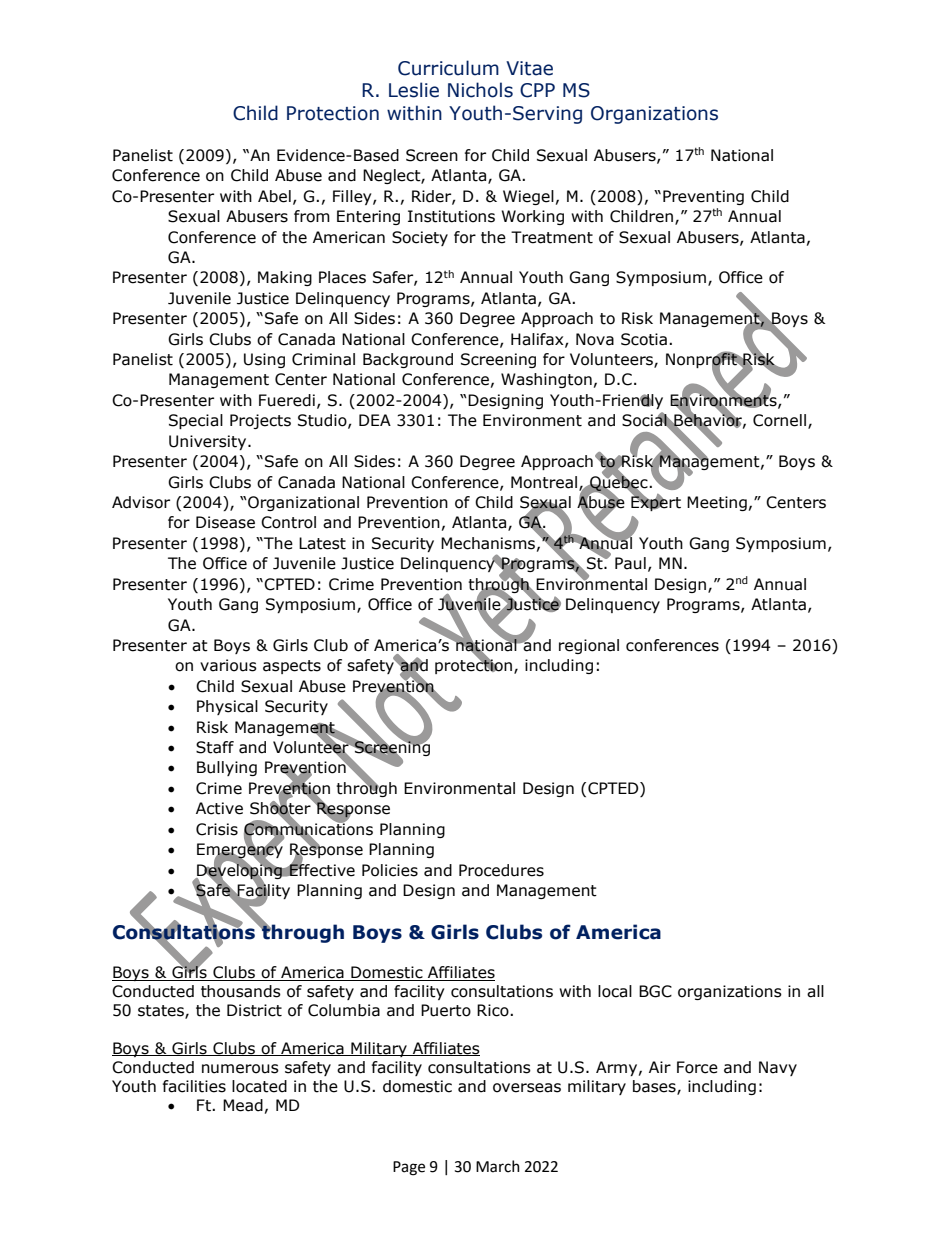 The image size is (952, 1233). Describe the element at coordinates (703, 197) in the page. I see `Preventing` at that location.
